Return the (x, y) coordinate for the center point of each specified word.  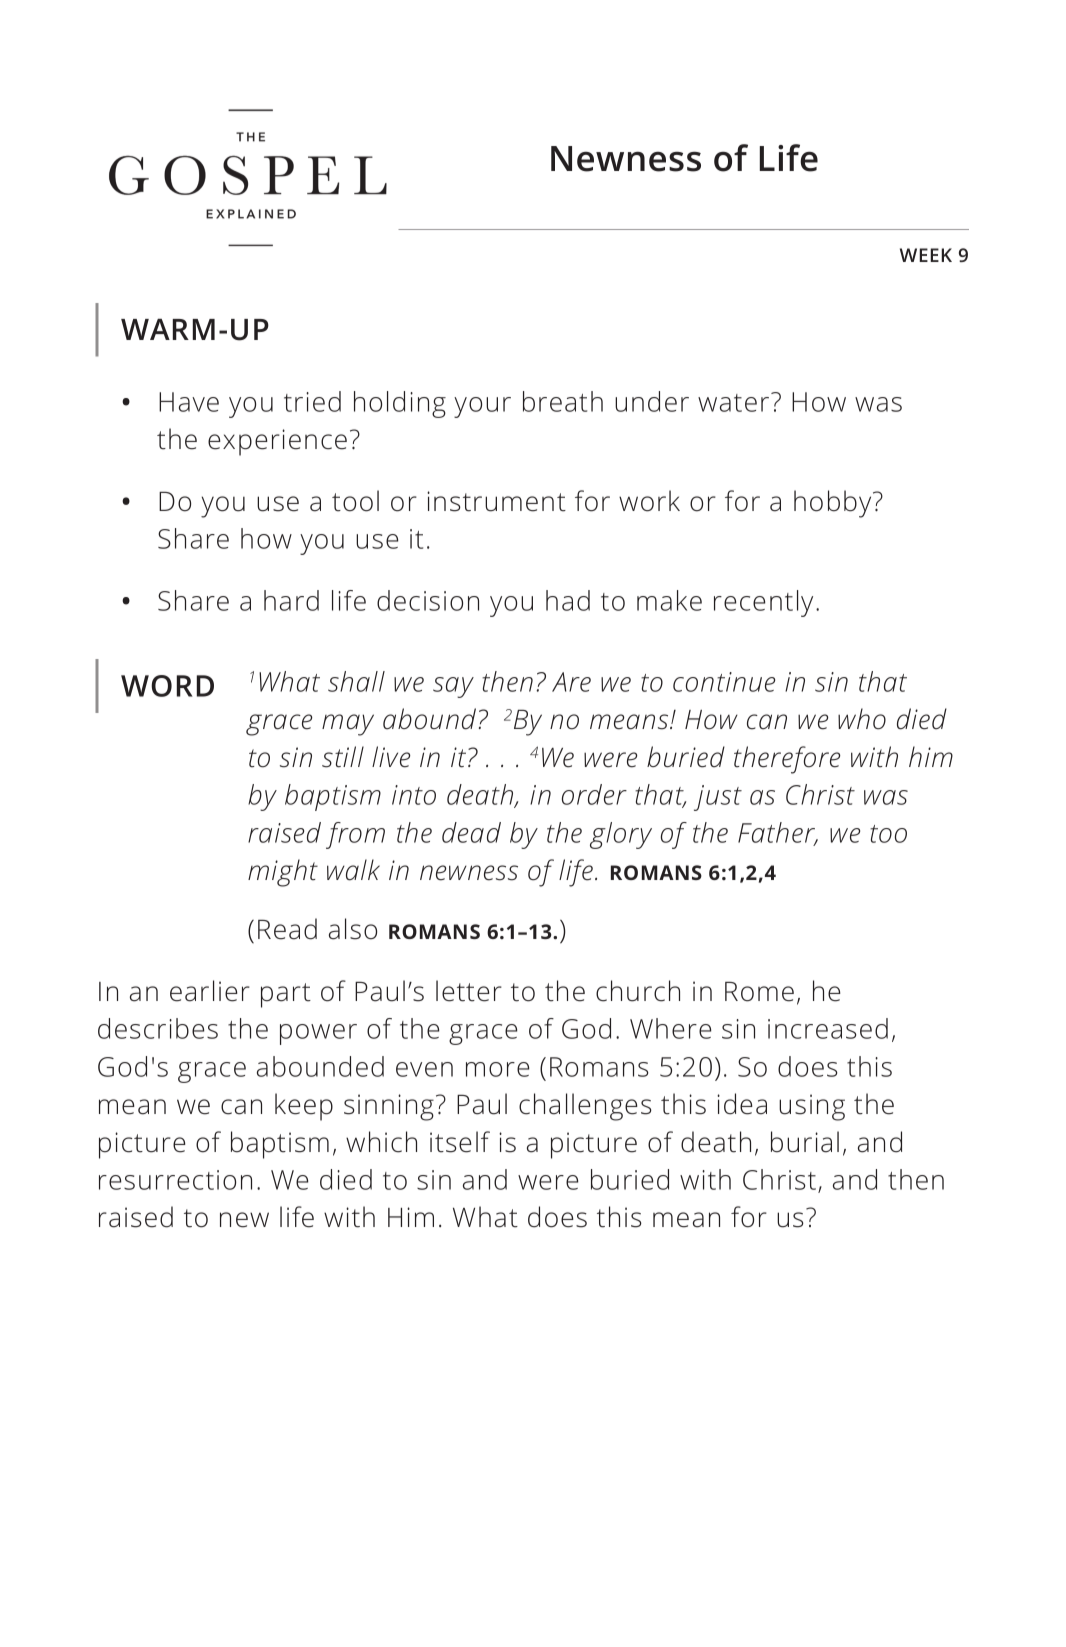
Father (778, 833)
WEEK (926, 255)
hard (291, 600)
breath (563, 401)
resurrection (175, 1180)
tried (312, 401)
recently (763, 603)
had (568, 600)
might (283, 873)
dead (471, 832)
